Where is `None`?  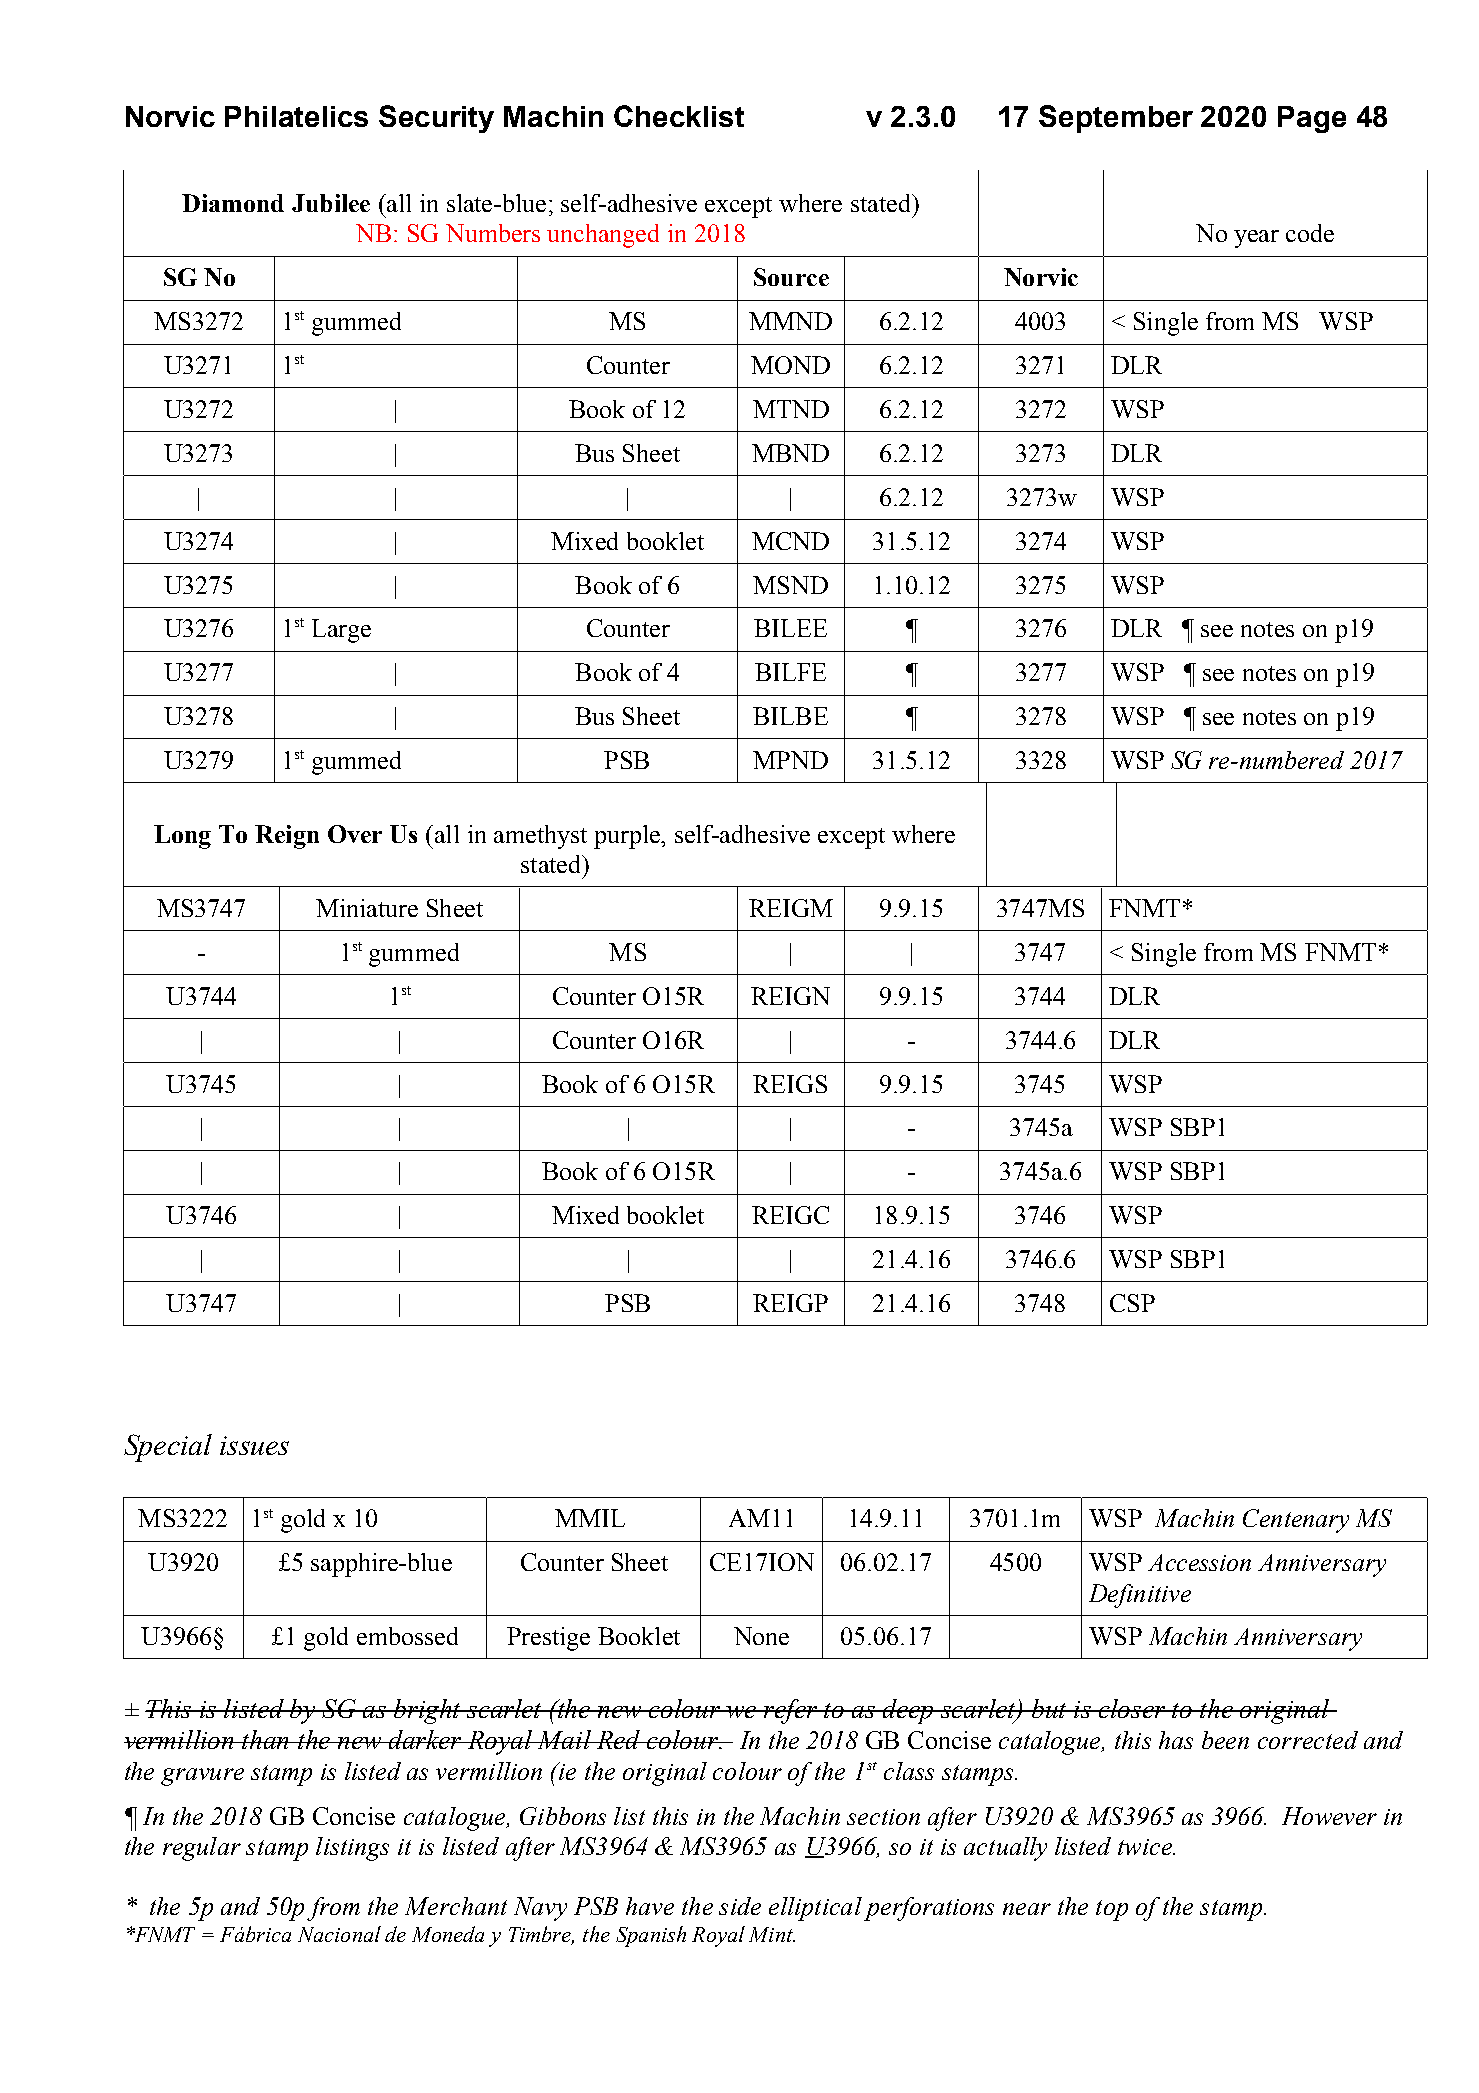 None is located at coordinates (761, 1636).
